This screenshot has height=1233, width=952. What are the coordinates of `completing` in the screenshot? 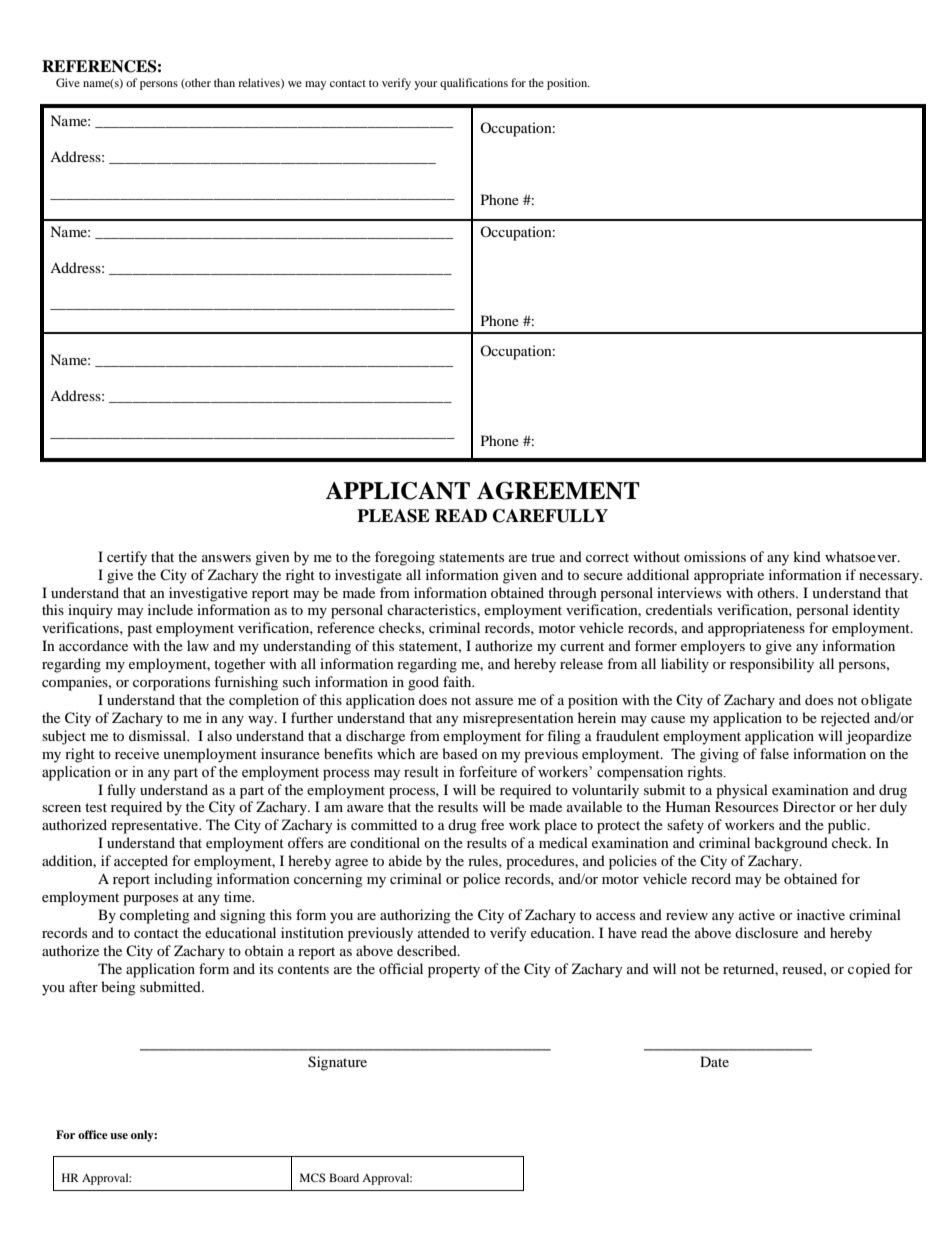 It's located at (155, 916).
